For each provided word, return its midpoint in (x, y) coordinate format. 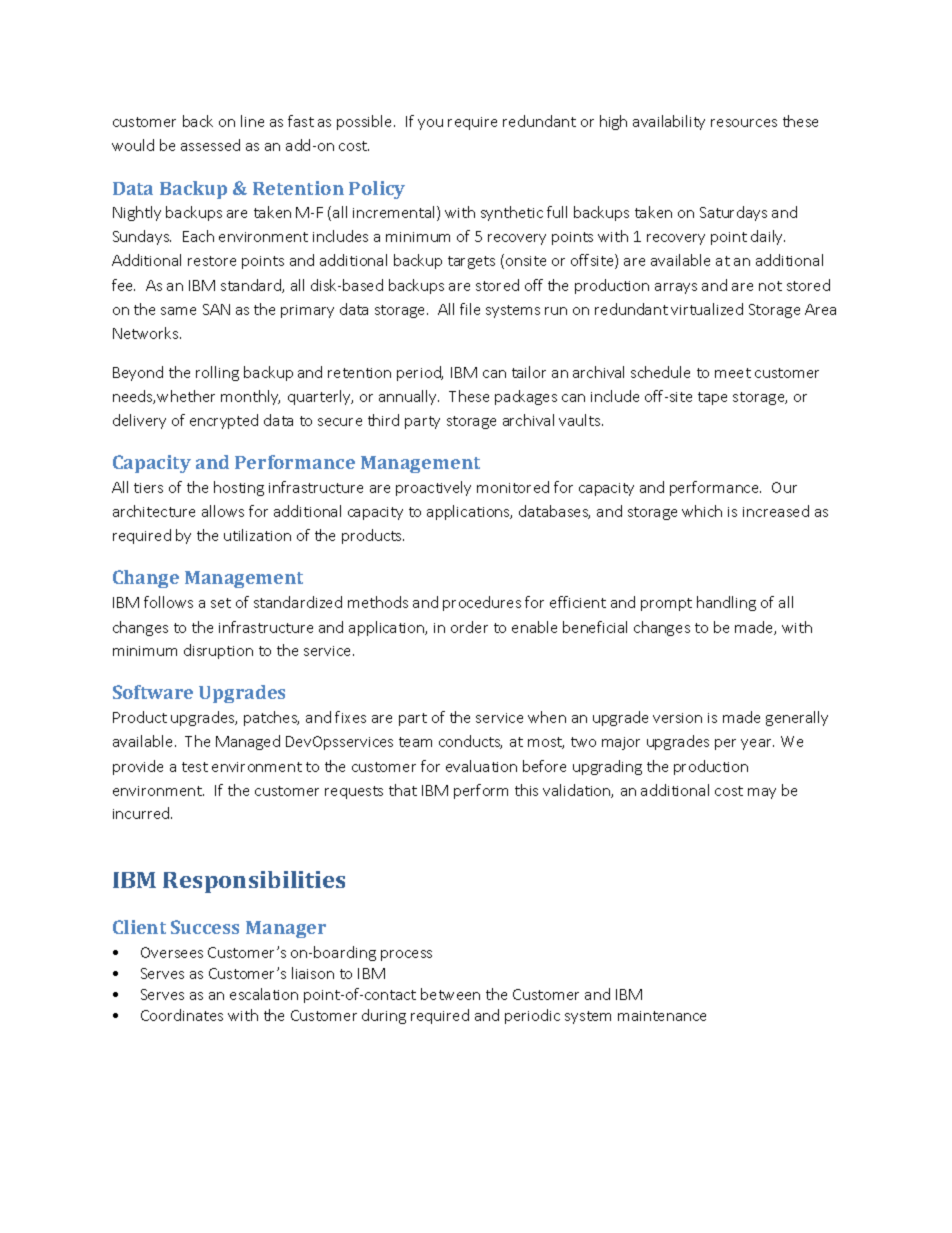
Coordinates (182, 1015)
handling (726, 603)
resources (744, 123)
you (430, 124)
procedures (482, 603)
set (221, 603)
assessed (210, 145)
